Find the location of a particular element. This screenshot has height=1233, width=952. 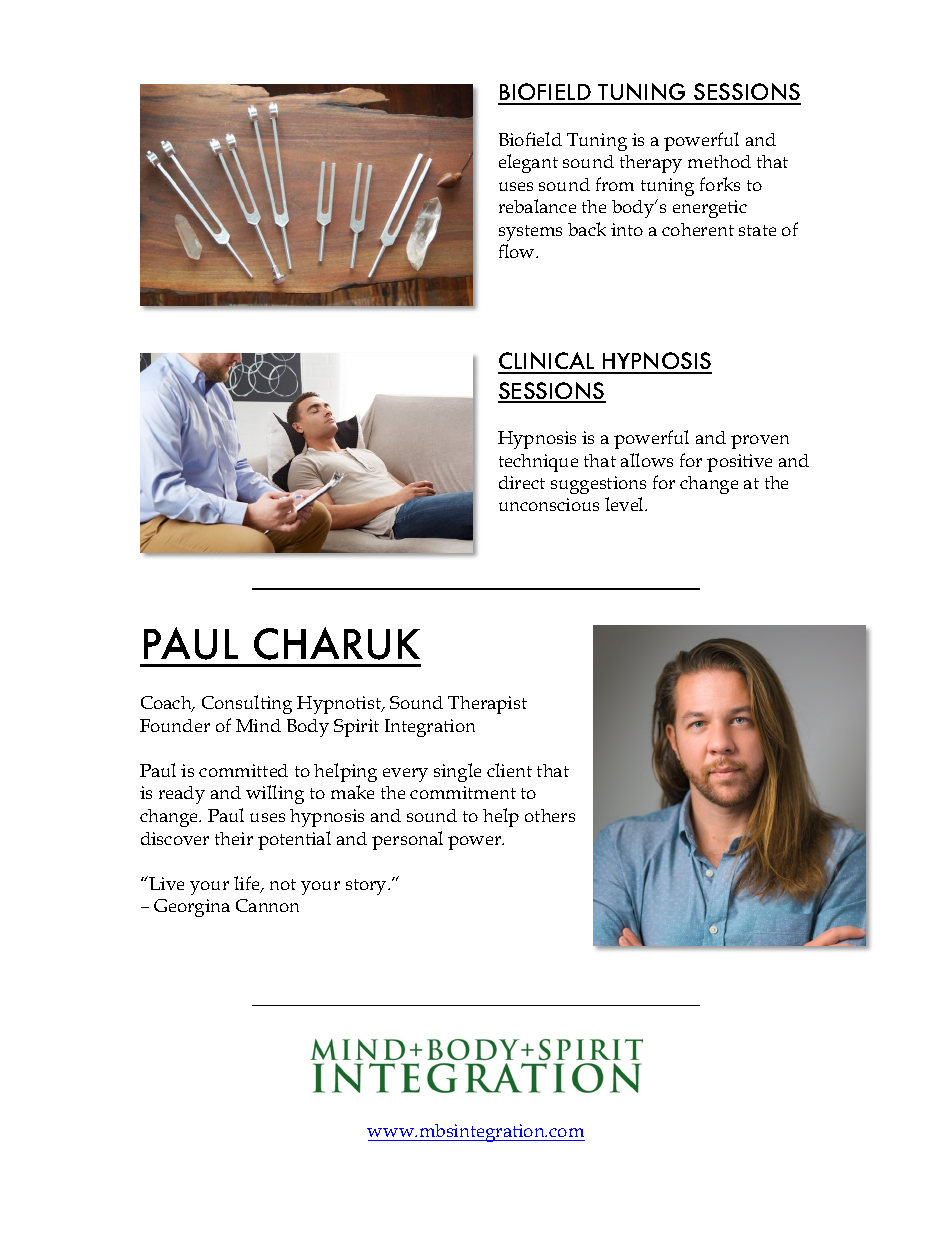

Consulting is located at coordinates (247, 704).
